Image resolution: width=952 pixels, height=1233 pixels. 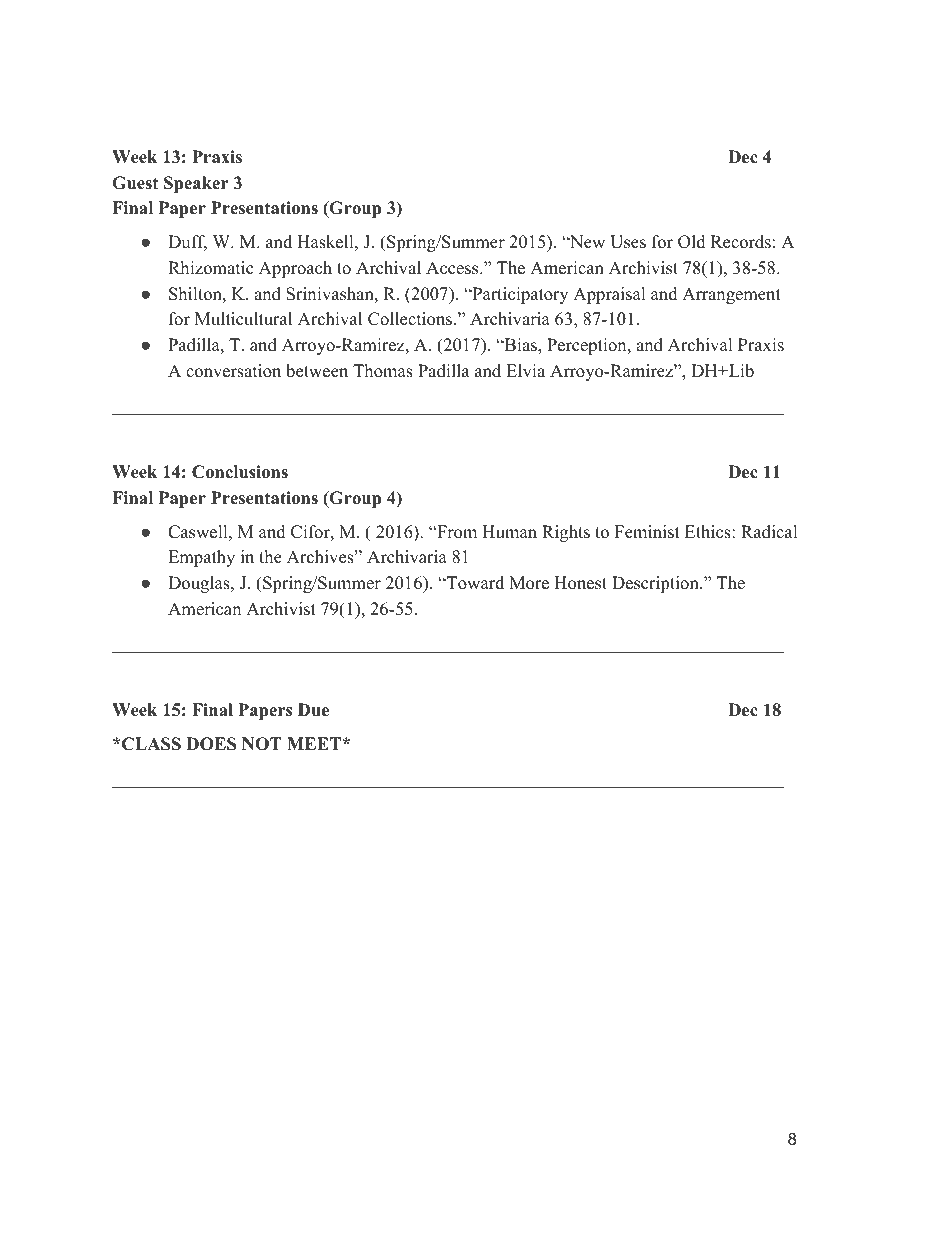 What do you see at coordinates (580, 583) in the document?
I see `Honest` at bounding box center [580, 583].
